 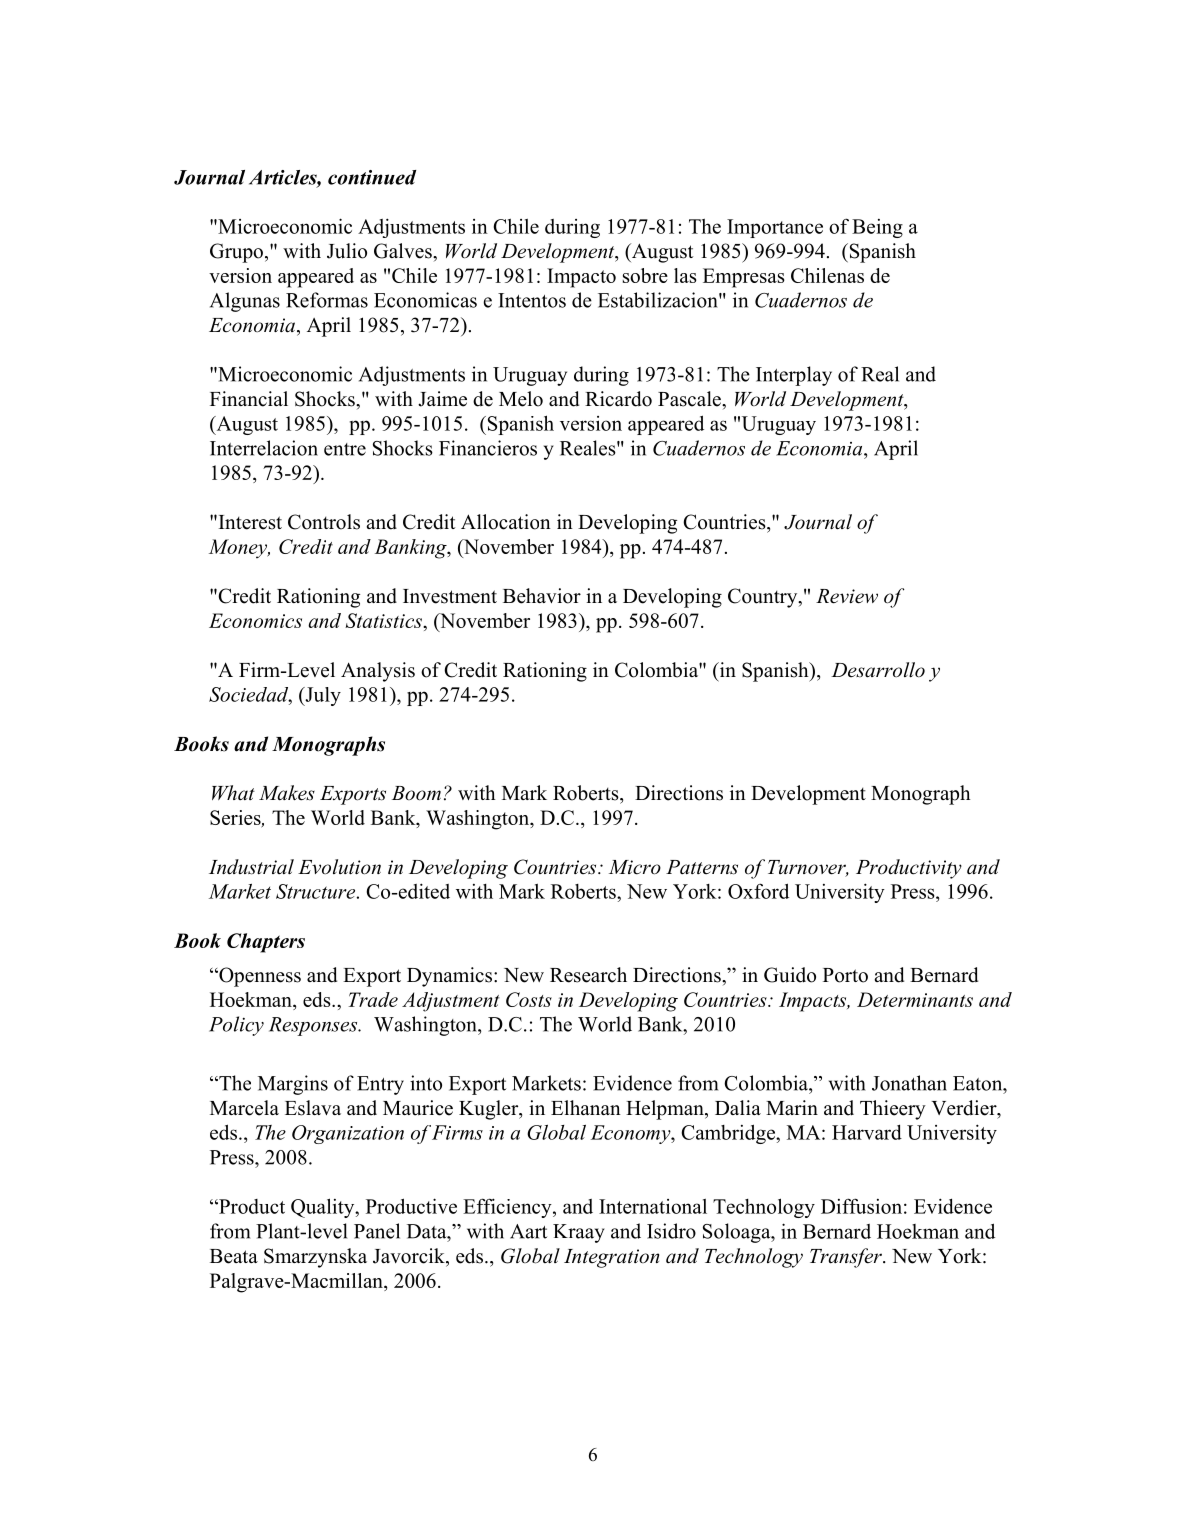 I want to click on entre, so click(x=345, y=449).
